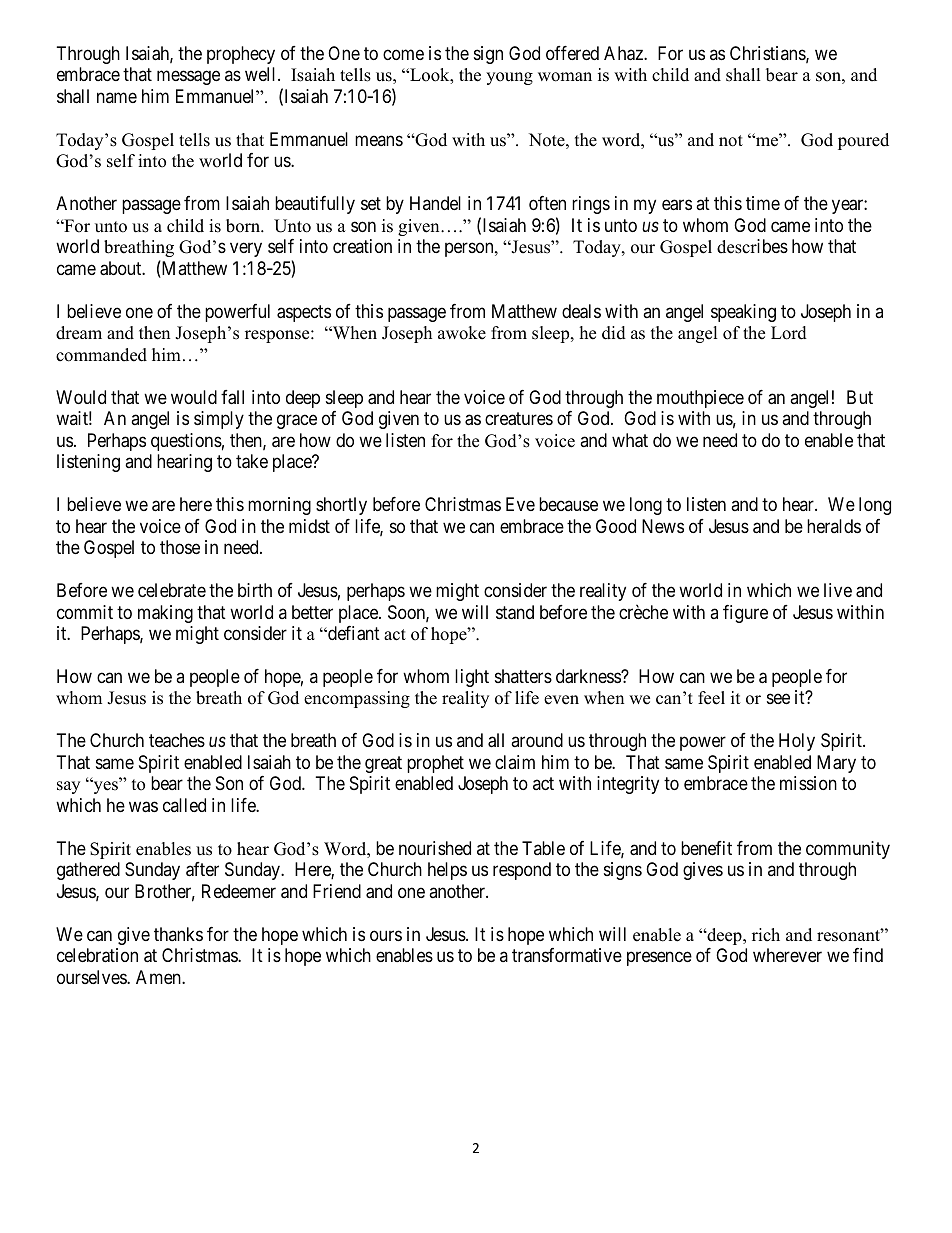  Describe the element at coordinates (863, 141) in the page. I see `poured` at that location.
